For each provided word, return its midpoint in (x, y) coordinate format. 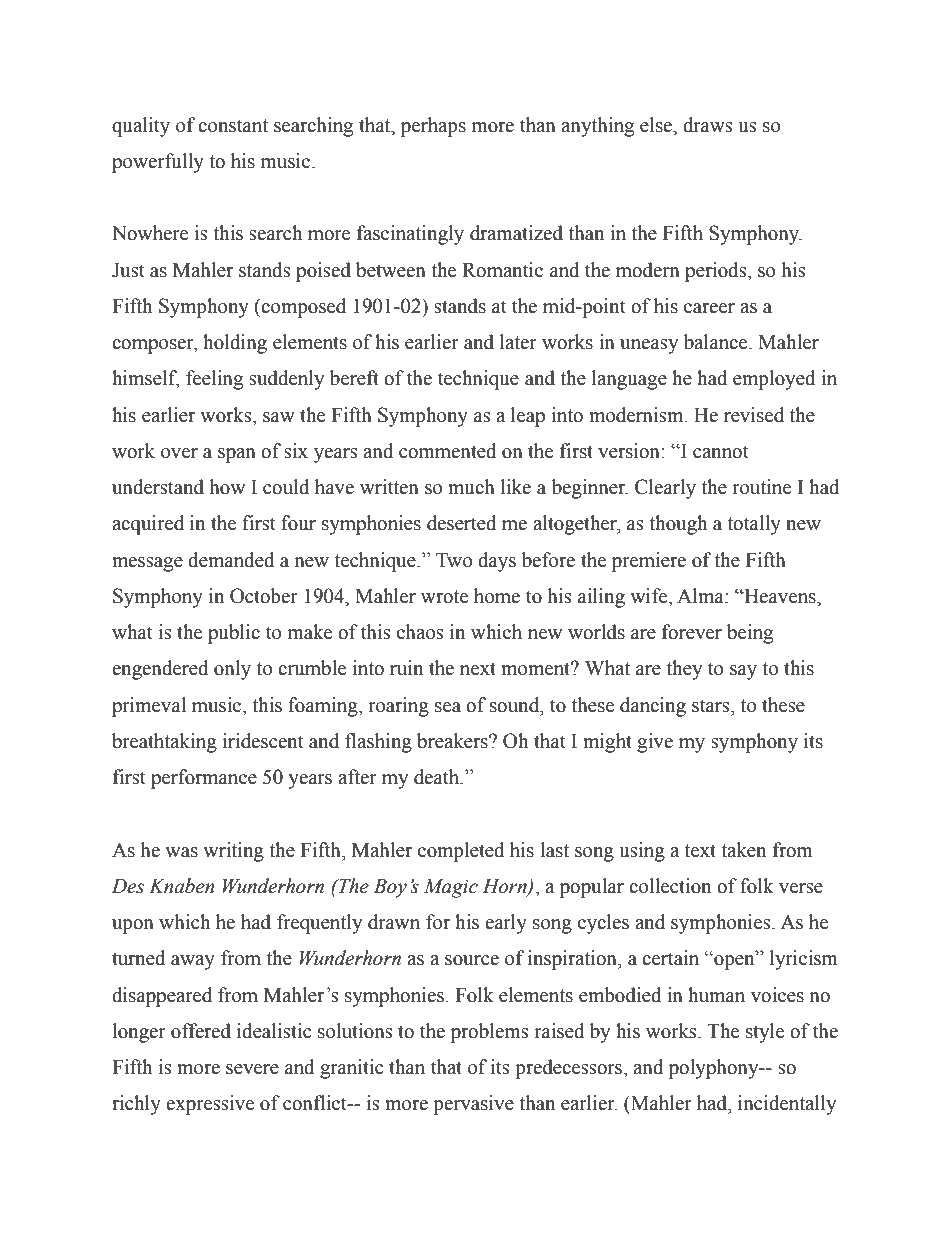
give (655, 743)
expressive (210, 1105)
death (438, 777)
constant (233, 126)
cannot (721, 452)
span (237, 455)
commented (448, 451)
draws (708, 125)
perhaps (433, 127)
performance (204, 779)
